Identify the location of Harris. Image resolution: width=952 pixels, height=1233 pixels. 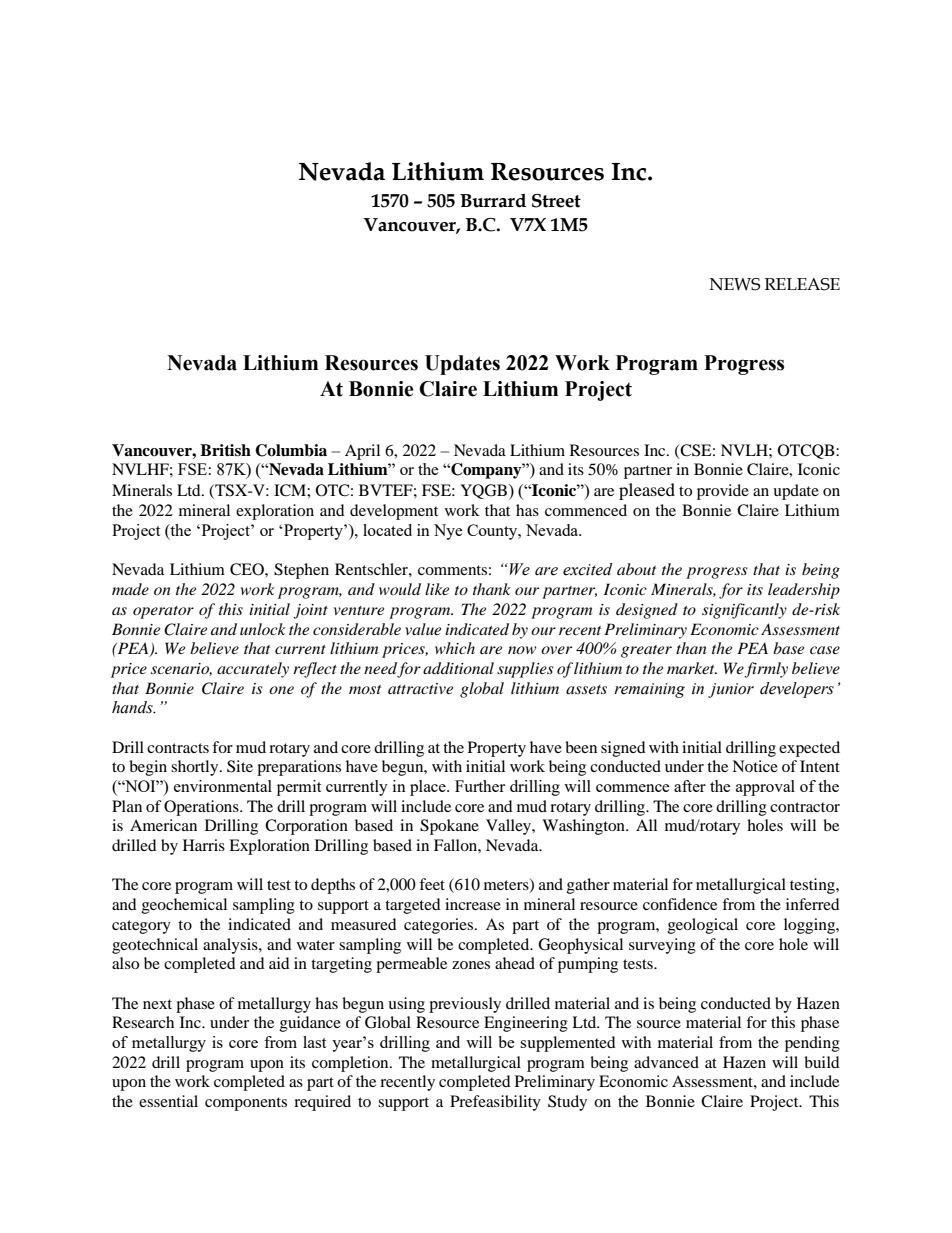
(204, 845).
